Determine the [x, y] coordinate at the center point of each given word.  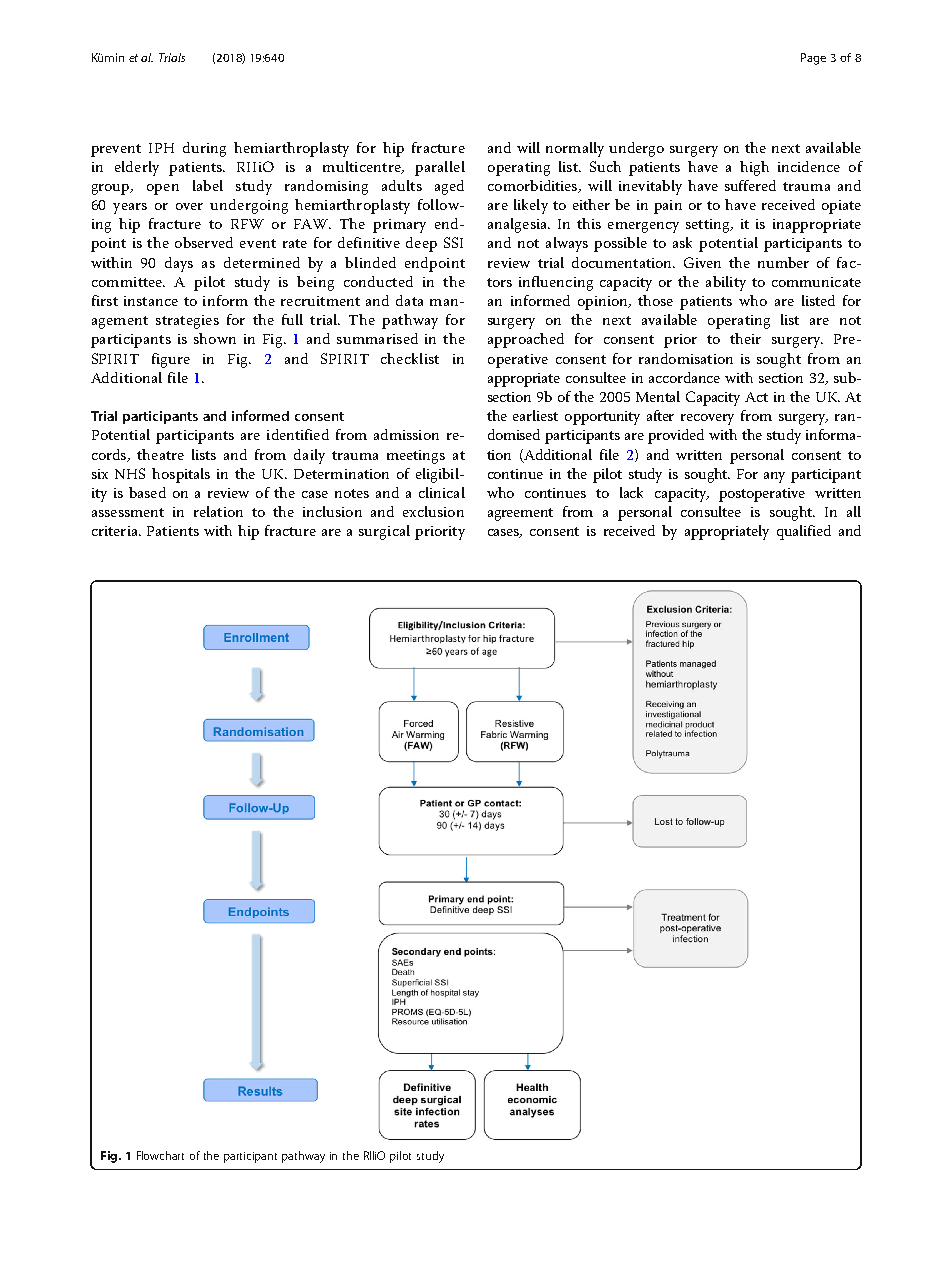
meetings [416, 457]
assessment [128, 512]
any [774, 477]
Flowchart [160, 1155]
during [204, 149]
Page [813, 59]
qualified [804, 532]
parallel [440, 168]
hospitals [181, 475]
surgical [384, 532]
